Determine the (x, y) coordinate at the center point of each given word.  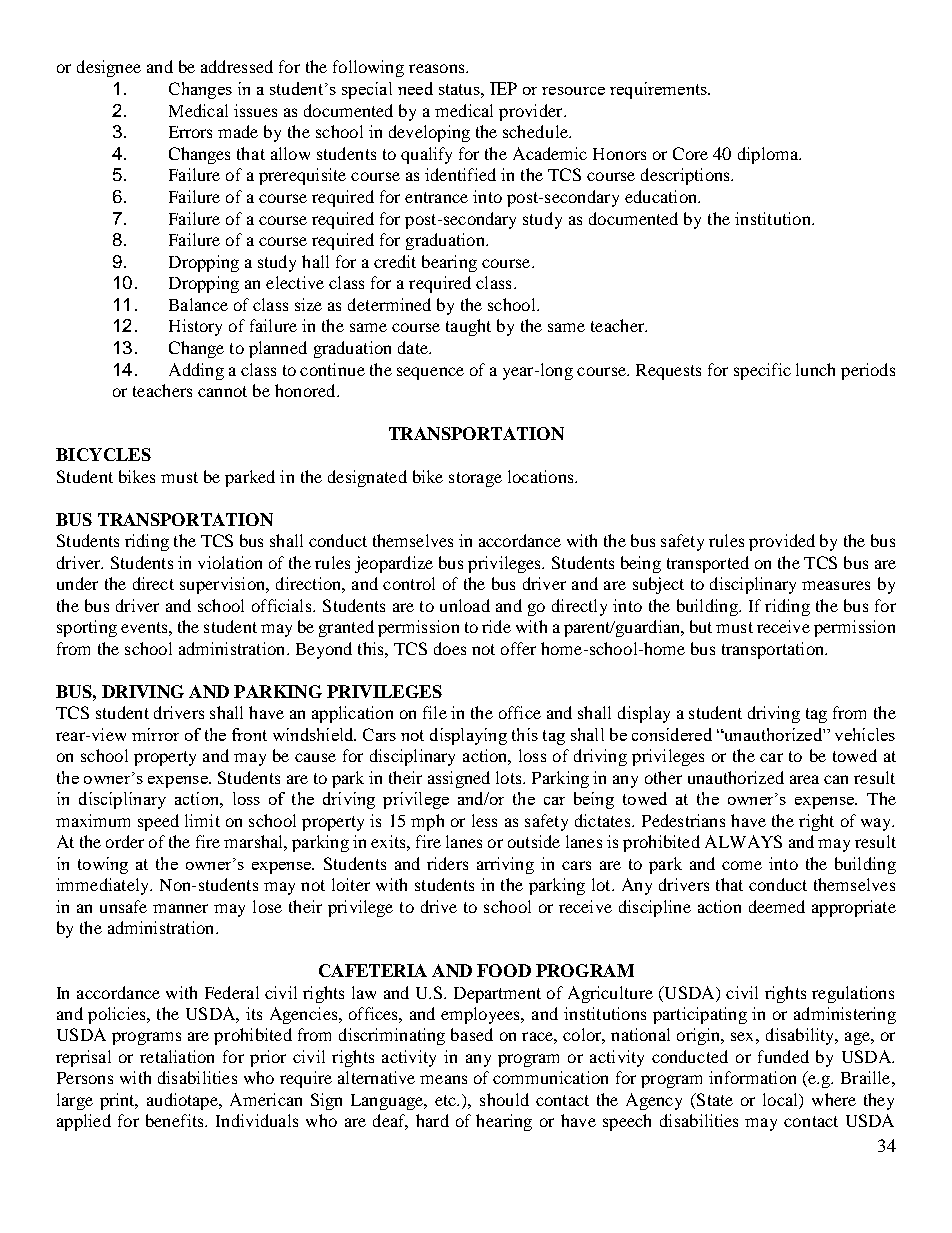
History (195, 327)
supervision (224, 585)
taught (468, 327)
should (504, 1099)
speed (158, 822)
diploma (769, 155)
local (781, 1101)
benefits (176, 1120)
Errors (190, 132)
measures (836, 585)
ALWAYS (743, 841)
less (484, 820)
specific (762, 371)
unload (465, 605)
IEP (503, 88)
